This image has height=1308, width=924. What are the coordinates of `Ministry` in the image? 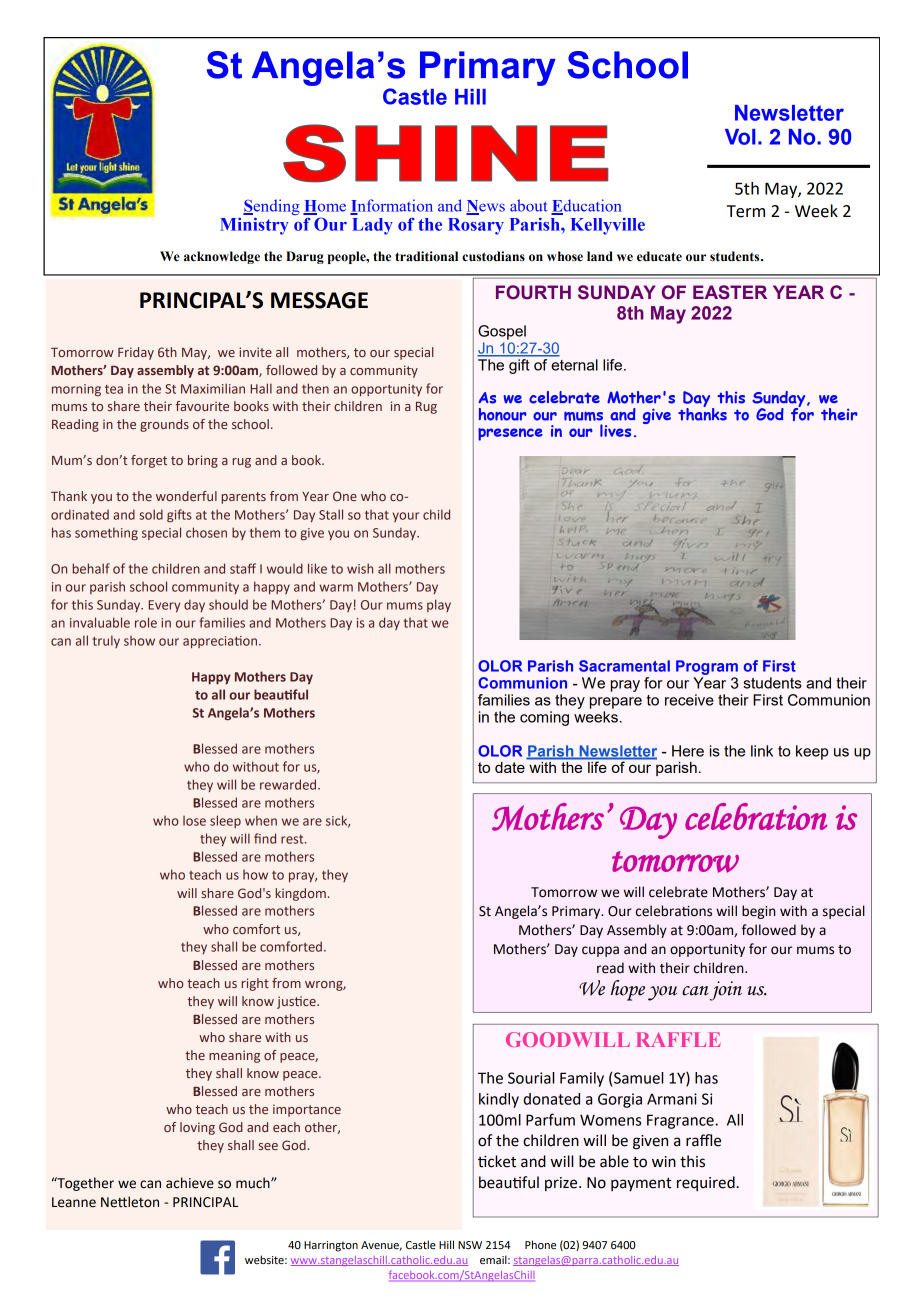 It's located at (254, 226).
